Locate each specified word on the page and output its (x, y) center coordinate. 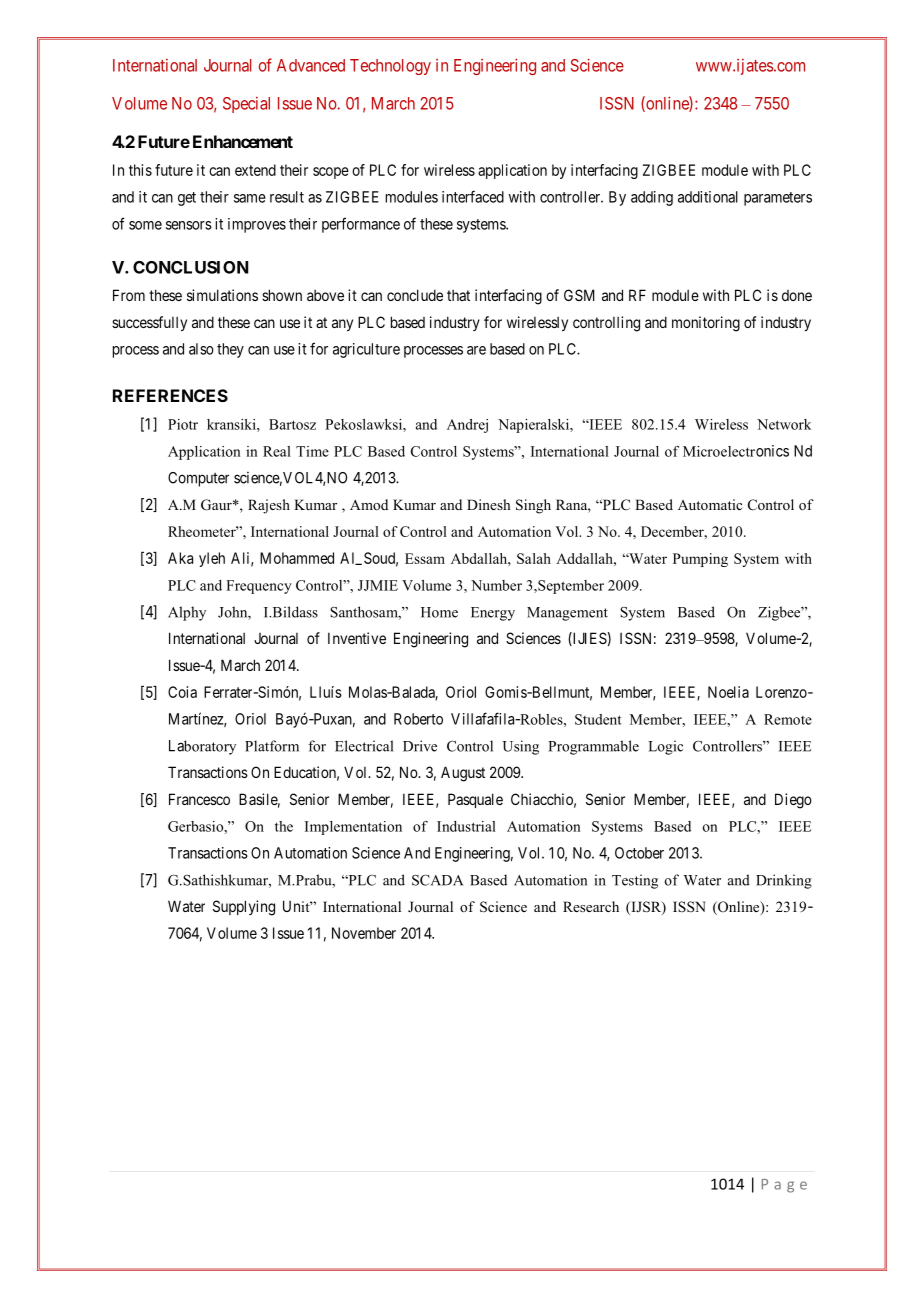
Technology (390, 67)
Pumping (700, 560)
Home (439, 612)
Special (246, 105)
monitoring (706, 324)
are (476, 350)
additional (708, 197)
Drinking (784, 881)
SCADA (437, 880)
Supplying (244, 908)
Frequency (259, 587)
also (201, 349)
